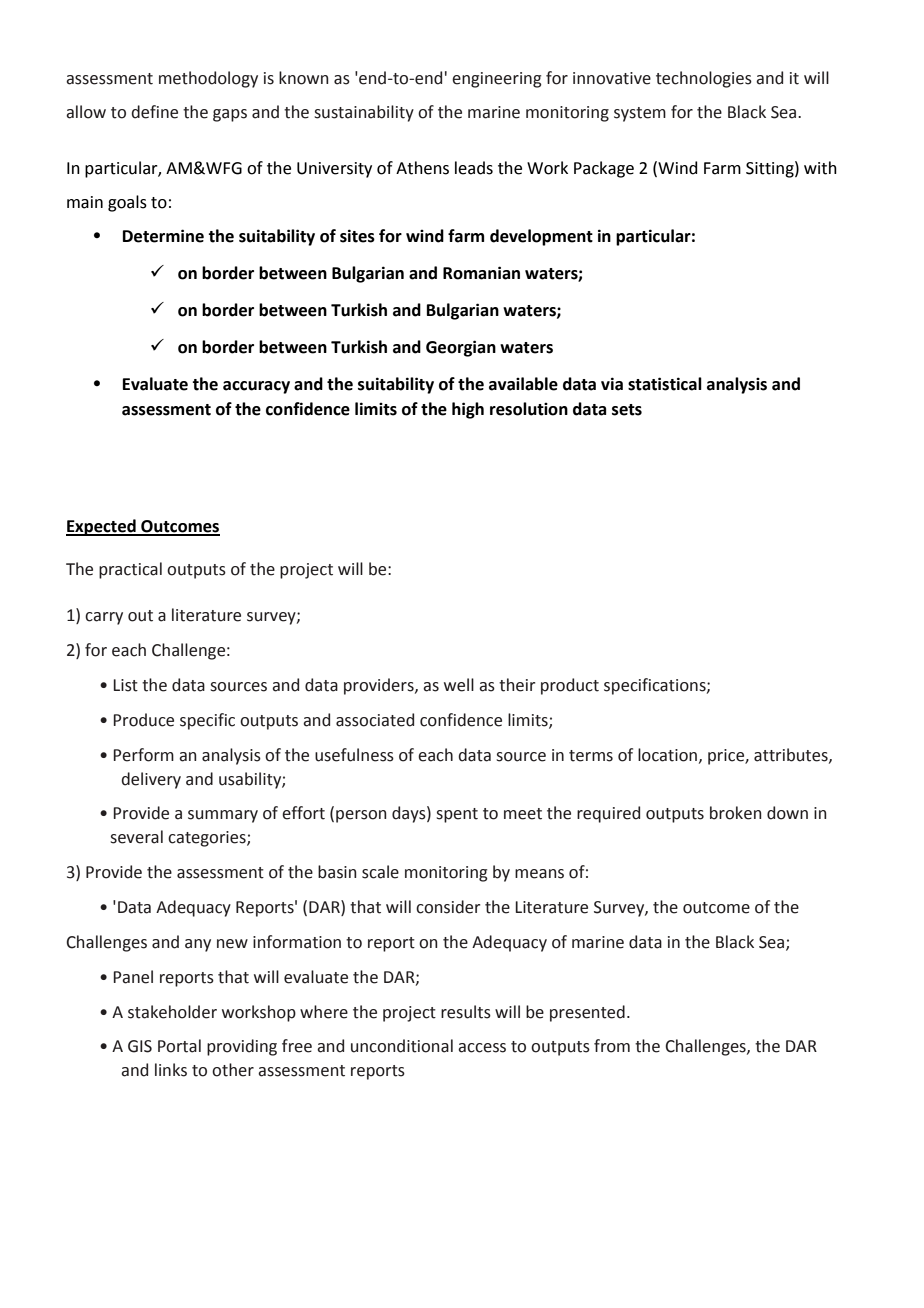 The height and width of the page is (1308, 924). What do you see at coordinates (704, 79) in the page?
I see `technologies` at bounding box center [704, 79].
